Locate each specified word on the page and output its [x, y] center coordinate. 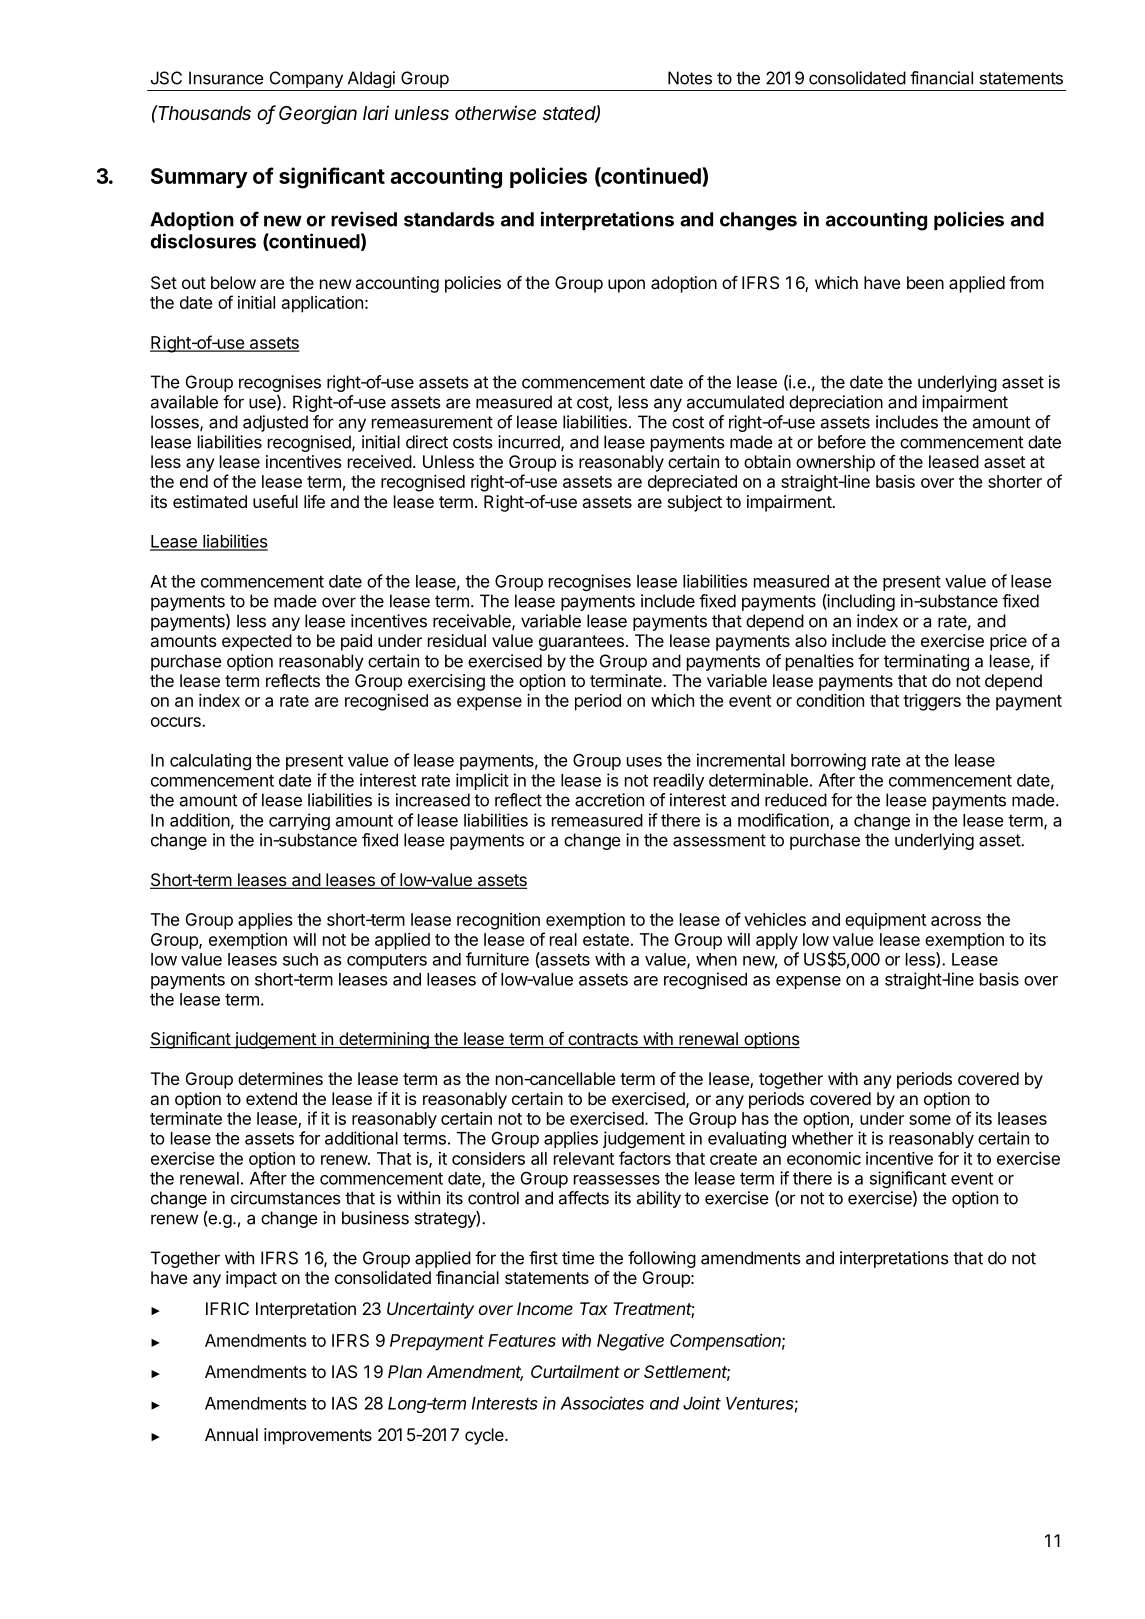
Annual [231, 1434]
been [925, 282]
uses [644, 762]
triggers [932, 702]
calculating [210, 761]
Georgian [318, 114]
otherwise [495, 112]
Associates [602, 1403]
